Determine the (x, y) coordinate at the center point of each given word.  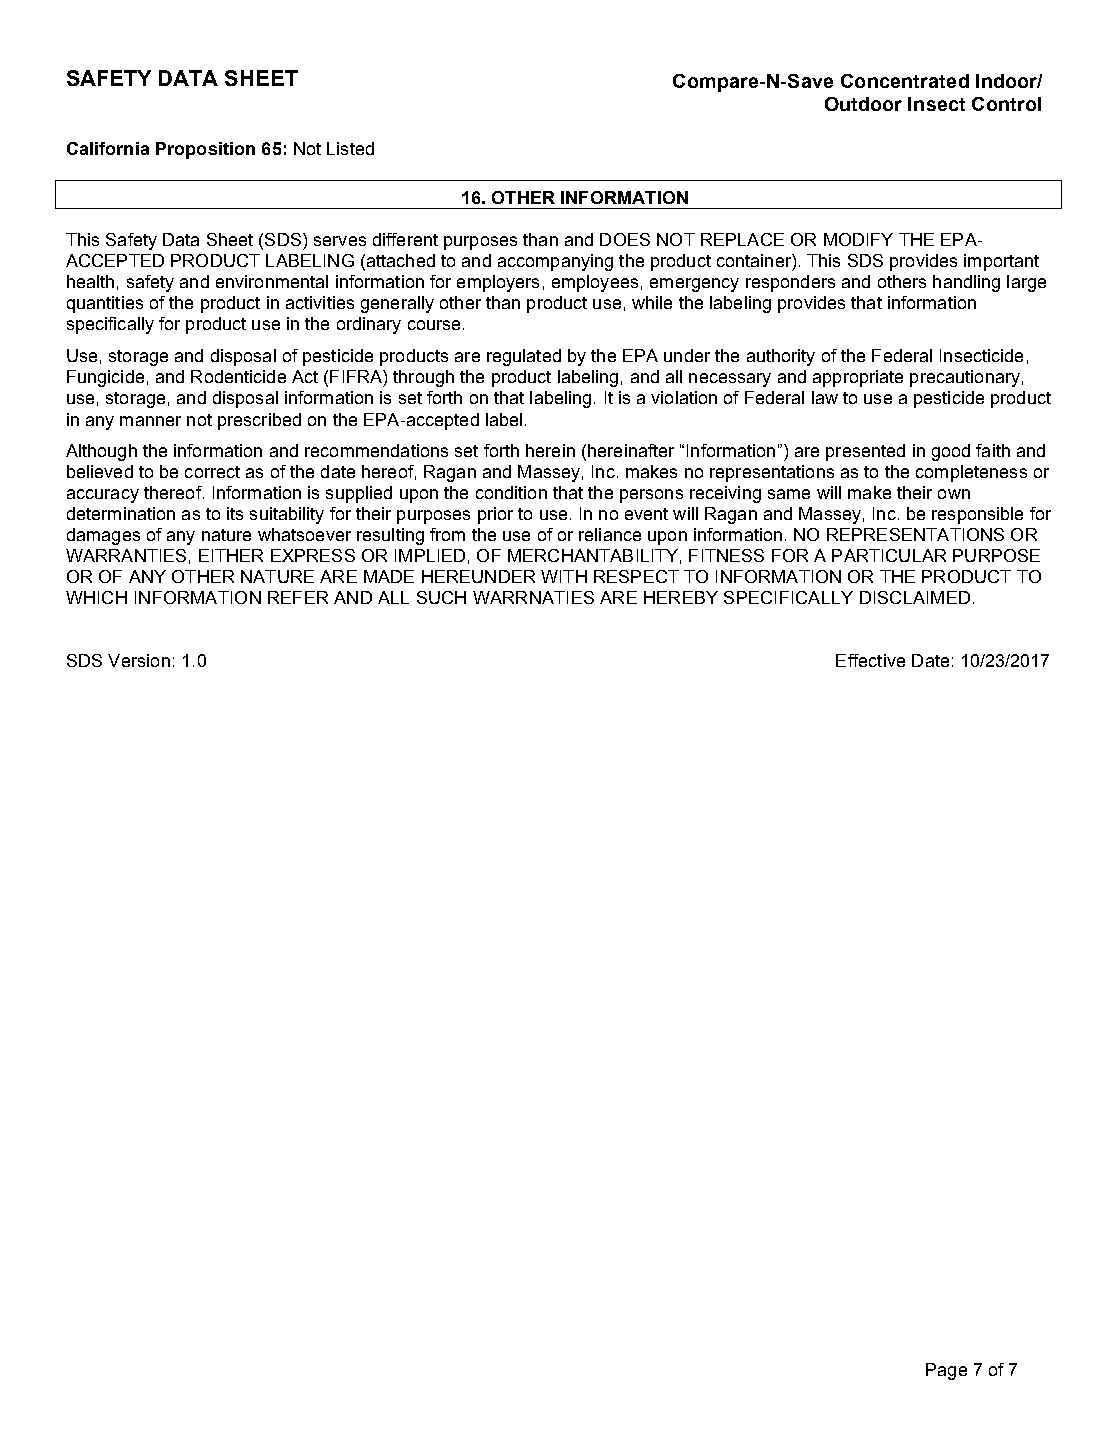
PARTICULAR (889, 555)
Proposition (205, 150)
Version (139, 660)
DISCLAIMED (915, 597)
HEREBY (681, 597)
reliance (610, 534)
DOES (625, 239)
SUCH (441, 597)
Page (946, 1371)
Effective (870, 660)
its (235, 513)
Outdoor (863, 104)
